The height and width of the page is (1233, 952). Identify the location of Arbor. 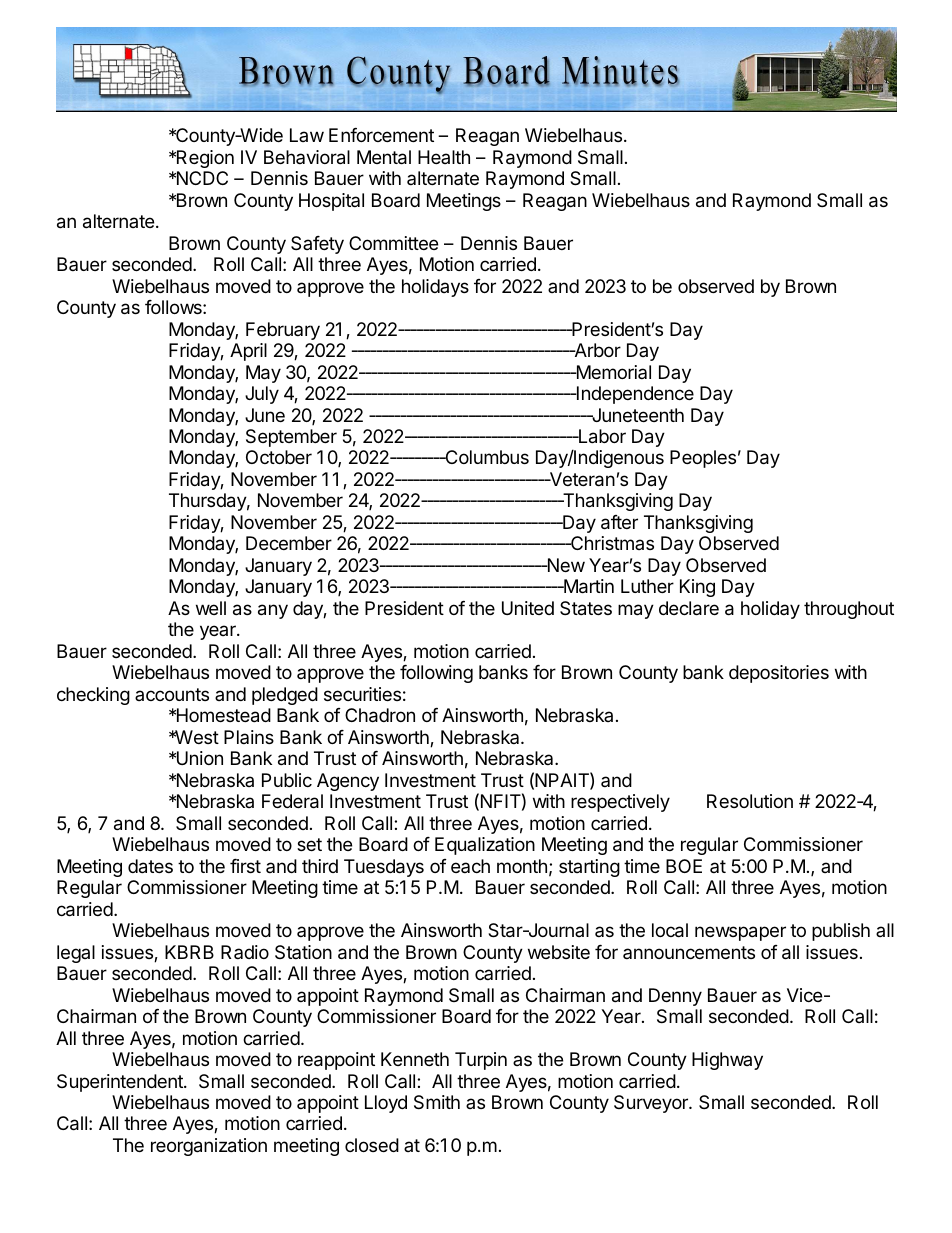
(596, 350).
